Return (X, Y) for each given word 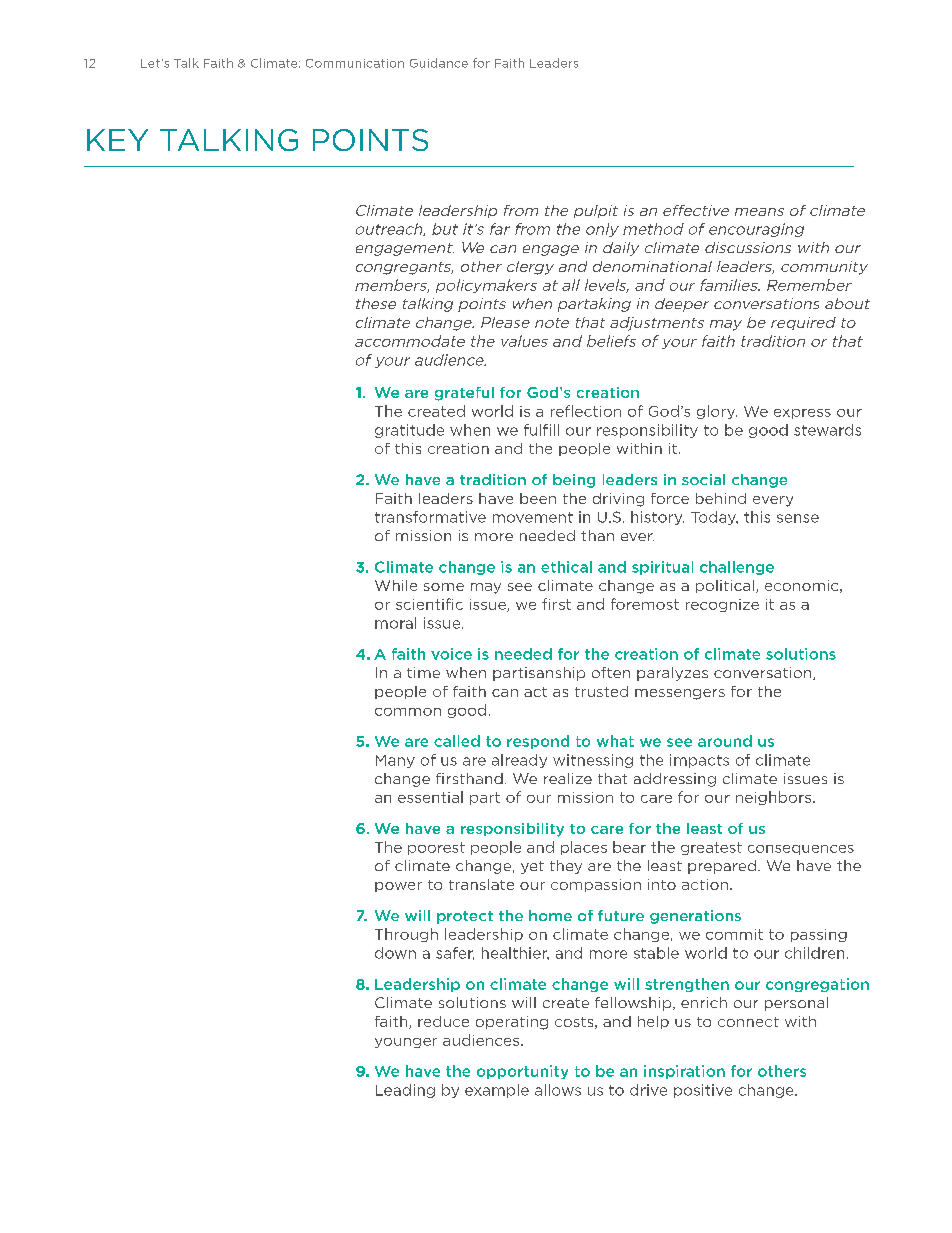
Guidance (439, 63)
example (497, 1091)
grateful (464, 394)
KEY (117, 140)
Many (395, 761)
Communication (355, 63)
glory (717, 412)
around (725, 741)
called (457, 741)
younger (406, 1043)
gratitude (409, 431)
